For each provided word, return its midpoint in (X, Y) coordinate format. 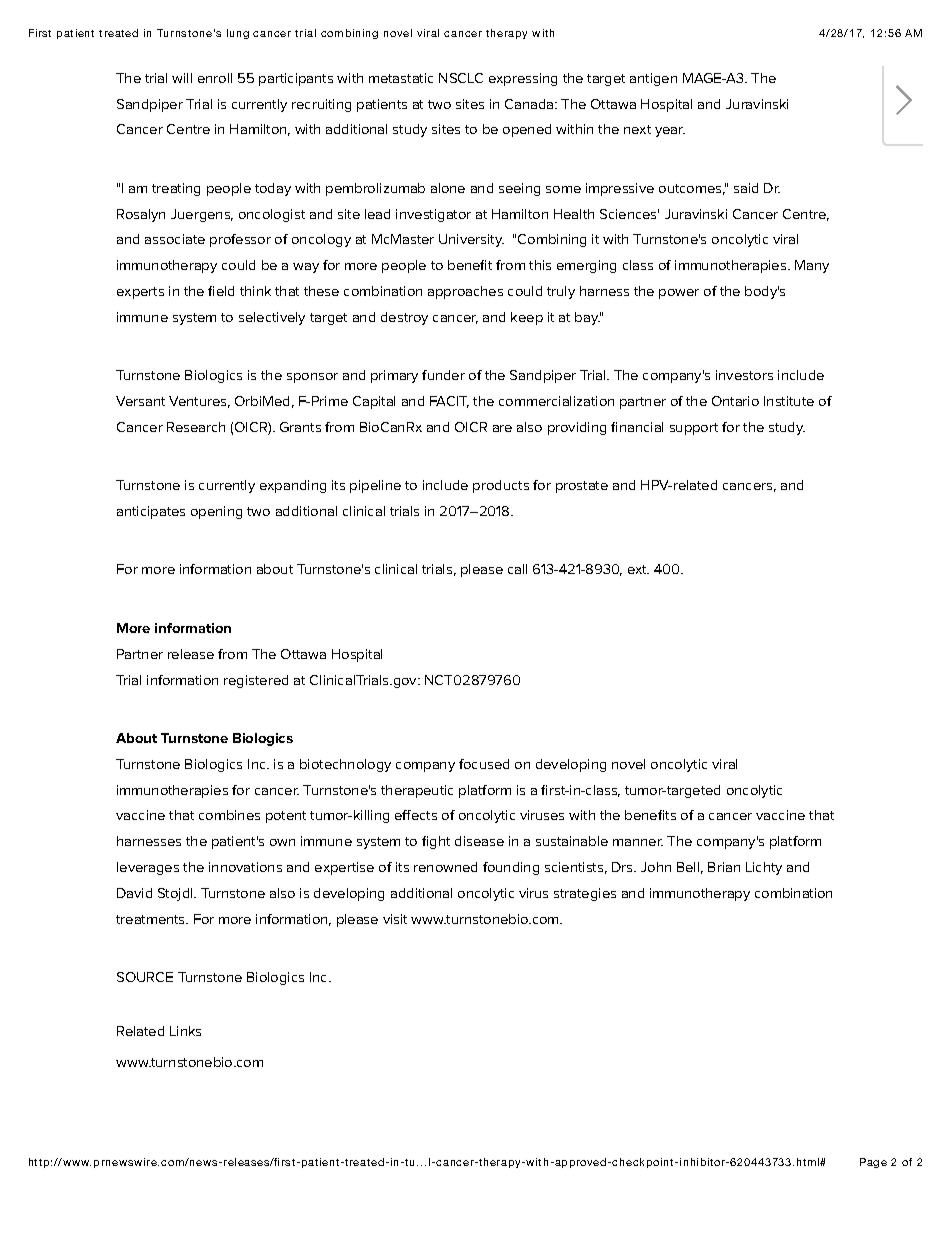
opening (216, 512)
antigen (653, 79)
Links (185, 1031)
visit (395, 919)
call (517, 569)
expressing (523, 79)
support (694, 429)
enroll (215, 78)
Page (873, 1163)
